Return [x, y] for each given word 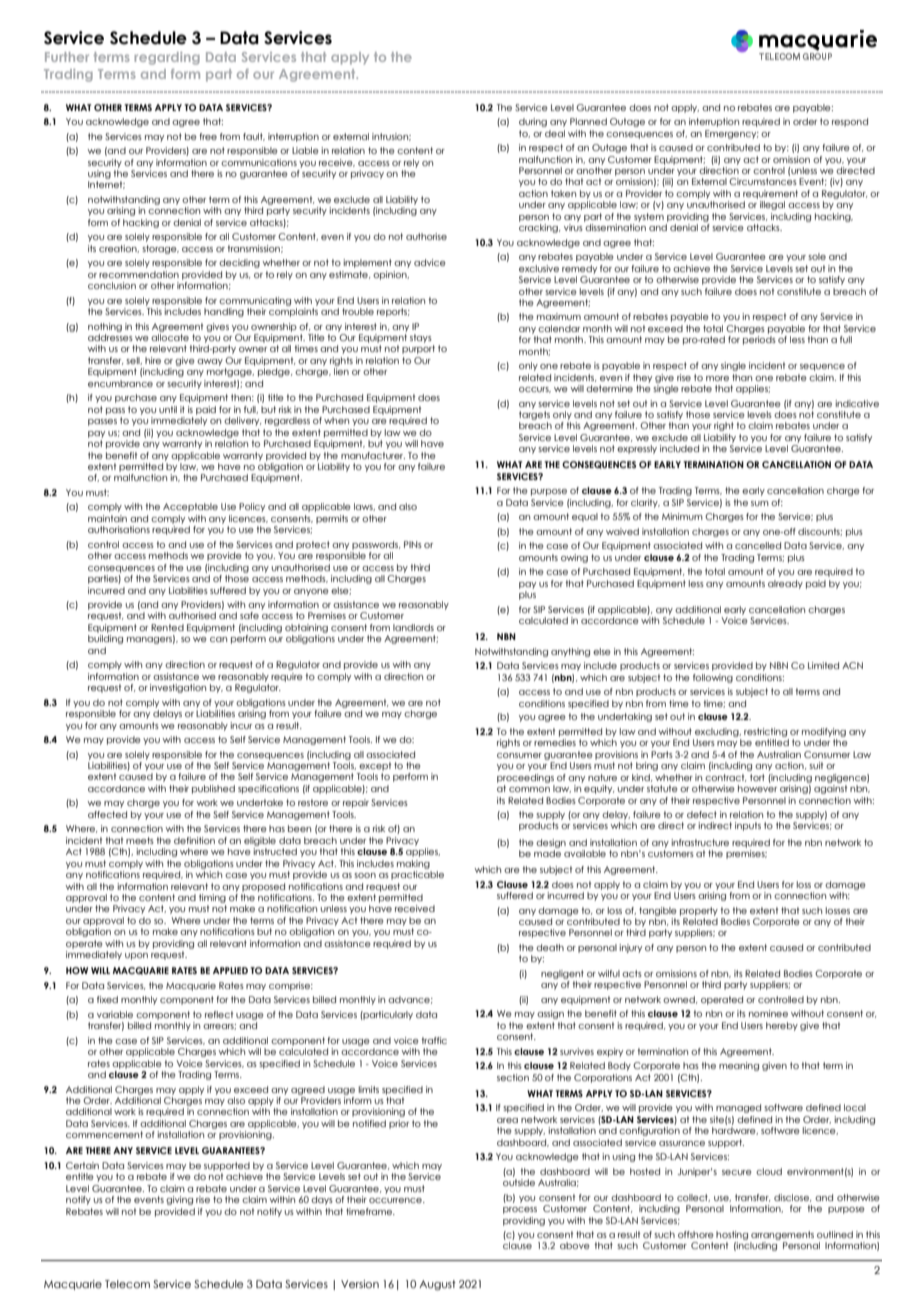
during [533, 122]
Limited [823, 665]
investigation [178, 688]
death [550, 947]
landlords [413, 627]
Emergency [732, 134]
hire [153, 360]
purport [418, 349]
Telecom [127, 1284]
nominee [768, 1013]
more [717, 378]
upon [136, 956]
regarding [167, 58]
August [437, 1285]
